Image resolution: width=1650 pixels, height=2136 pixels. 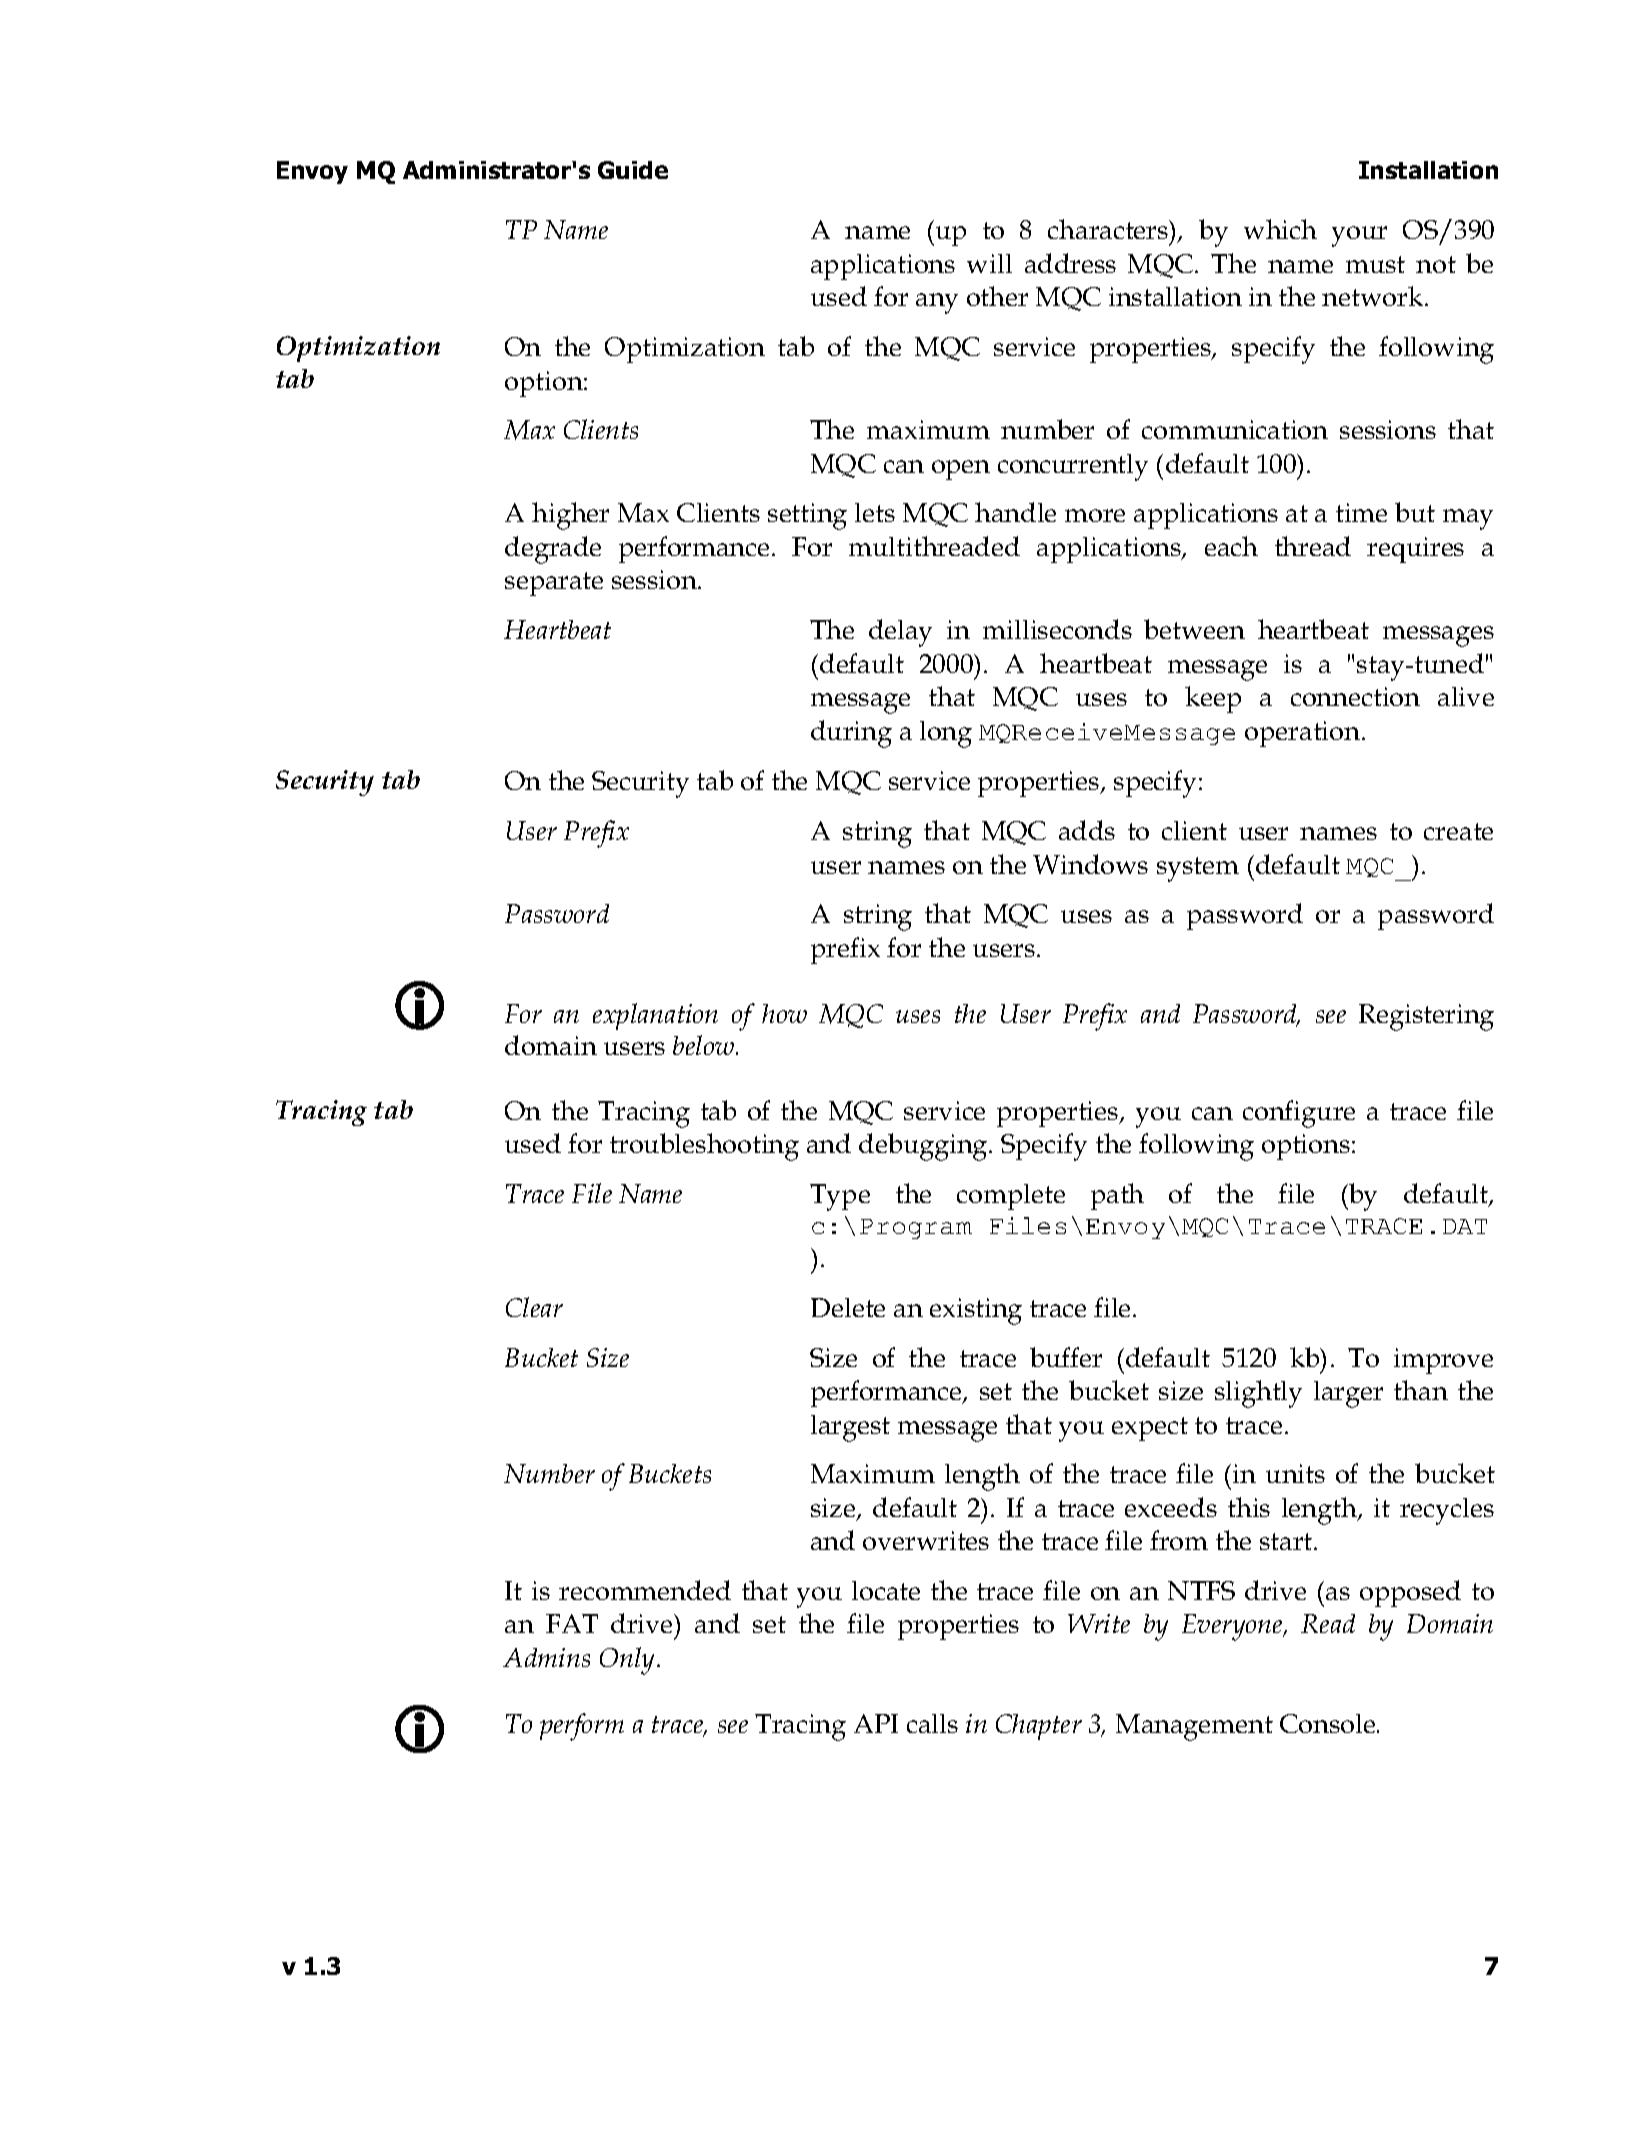 What do you see at coordinates (1057, 629) in the screenshot?
I see `milliseconds` at bounding box center [1057, 629].
